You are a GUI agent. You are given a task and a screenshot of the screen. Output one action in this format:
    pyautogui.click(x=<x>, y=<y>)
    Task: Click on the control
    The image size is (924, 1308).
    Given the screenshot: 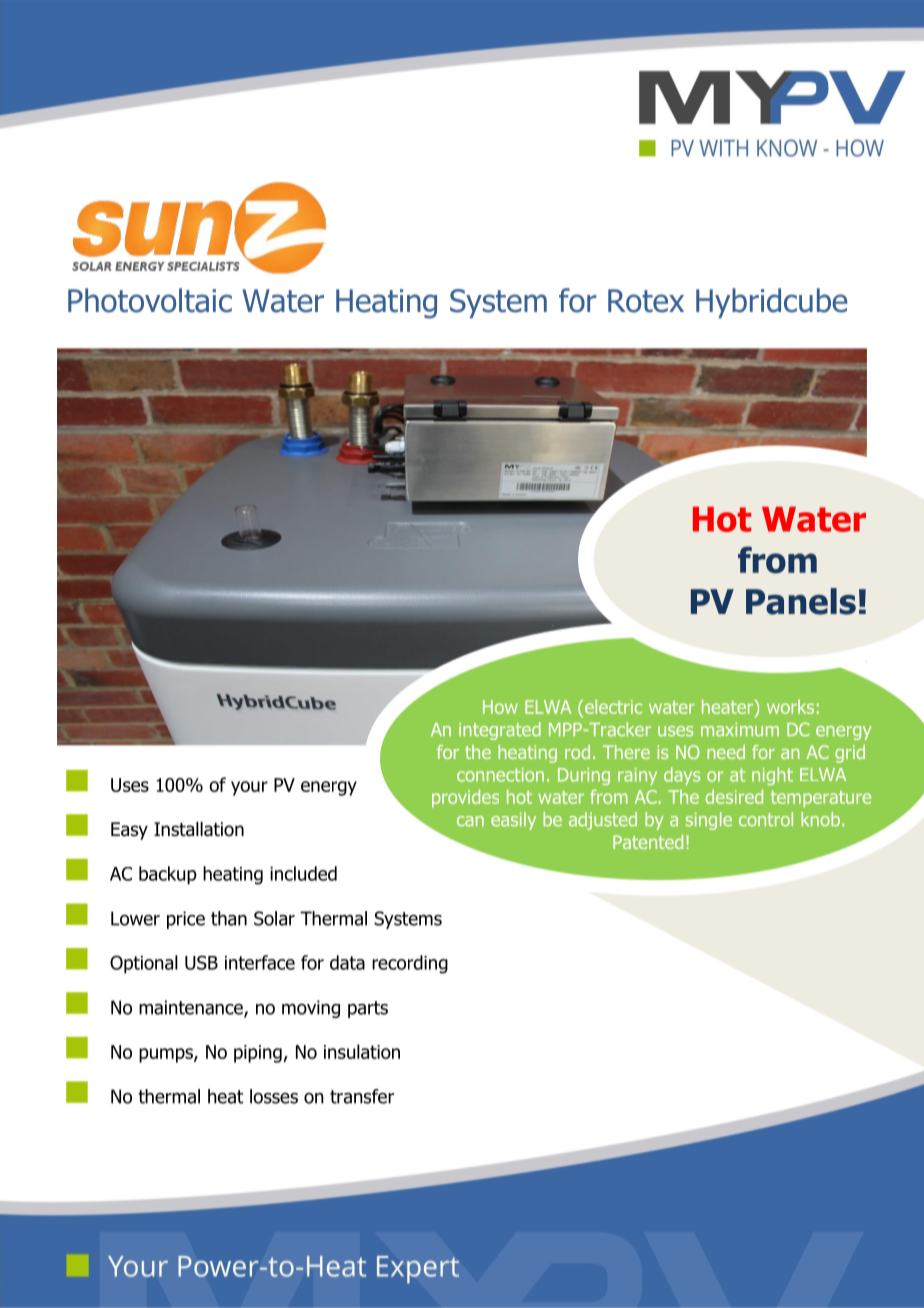 What is the action you would take?
    pyautogui.click(x=766, y=819)
